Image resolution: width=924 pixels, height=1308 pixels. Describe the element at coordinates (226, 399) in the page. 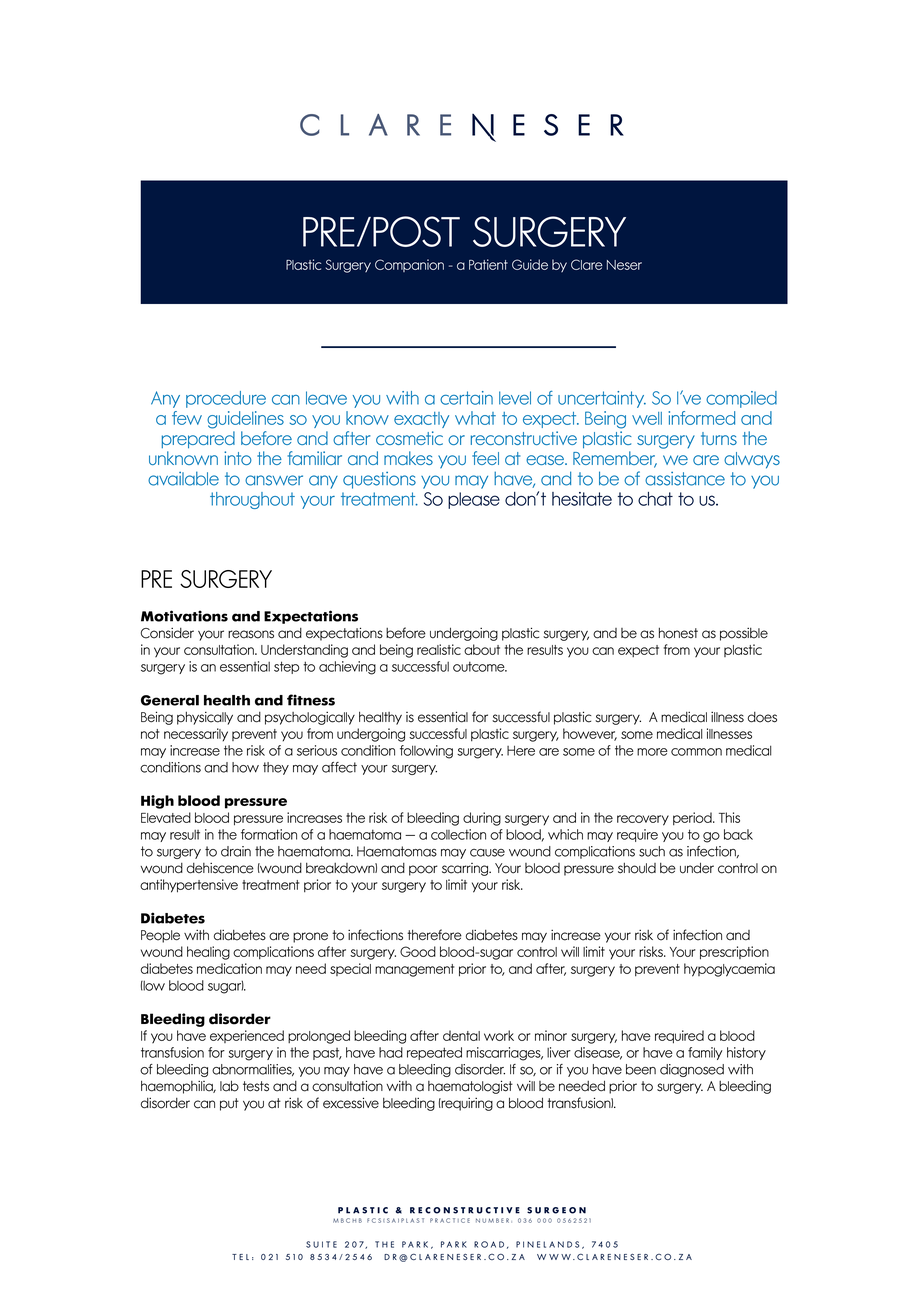

I see `procedure` at that location.
